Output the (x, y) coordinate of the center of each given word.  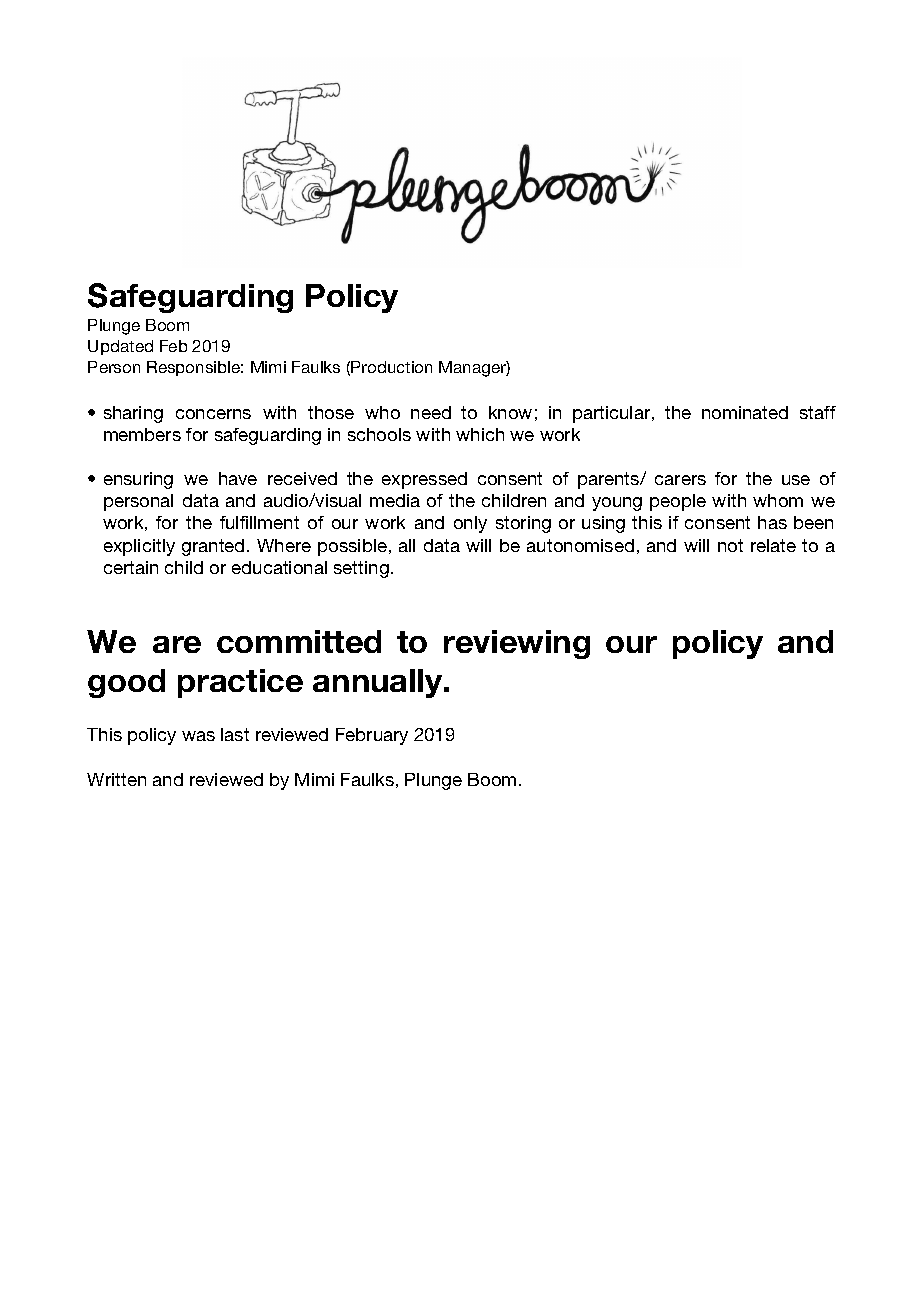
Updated (120, 347)
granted (213, 547)
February (372, 736)
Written (116, 779)
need (431, 412)
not (730, 545)
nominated (745, 412)
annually (377, 683)
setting (361, 569)
